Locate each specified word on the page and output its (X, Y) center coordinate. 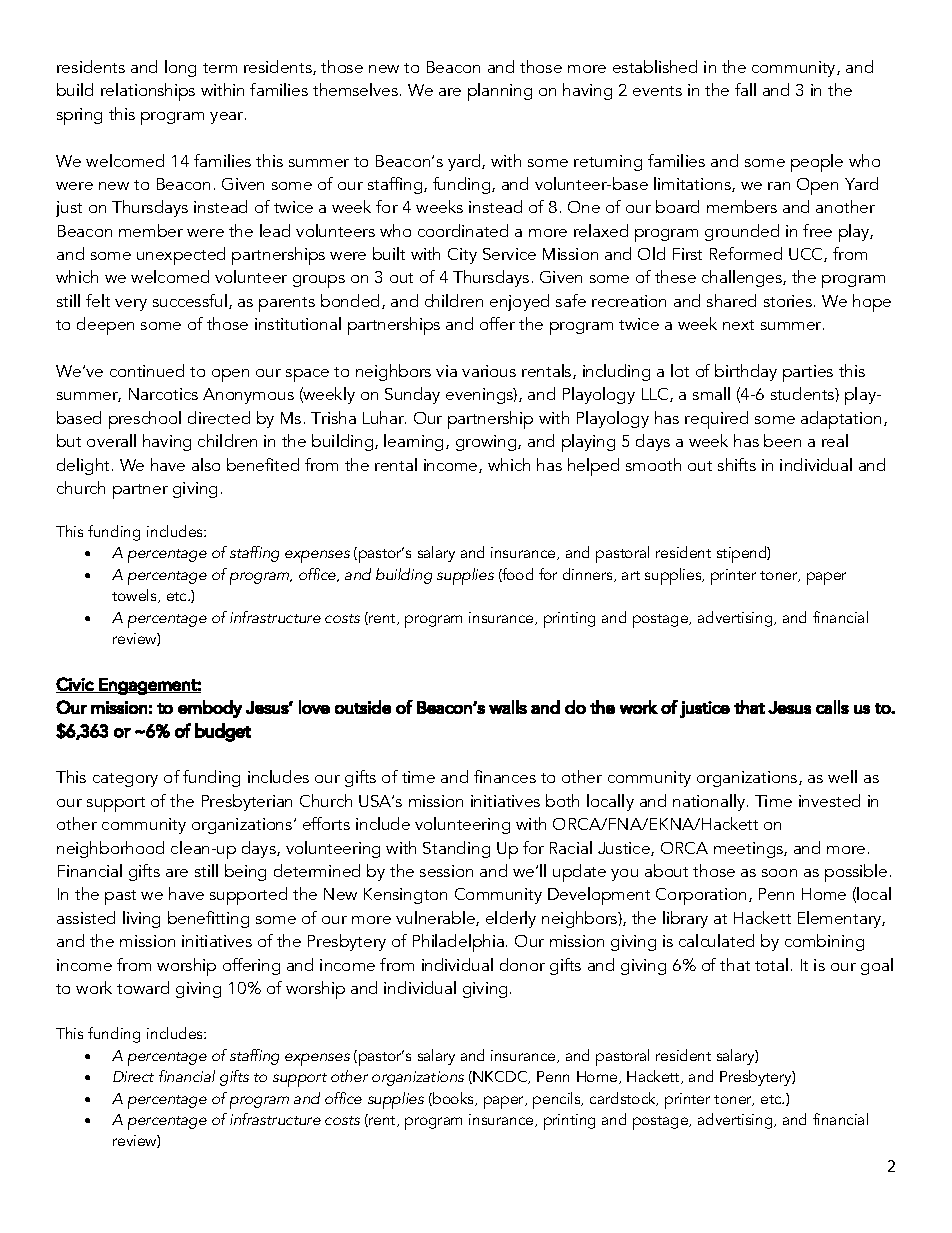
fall (745, 89)
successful (190, 300)
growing (487, 443)
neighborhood (110, 849)
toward (143, 987)
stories (789, 301)
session (446, 871)
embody (210, 709)
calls (832, 707)
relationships (148, 92)
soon (779, 873)
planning (500, 92)
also (206, 464)
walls (508, 707)
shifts (737, 464)
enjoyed (519, 302)
